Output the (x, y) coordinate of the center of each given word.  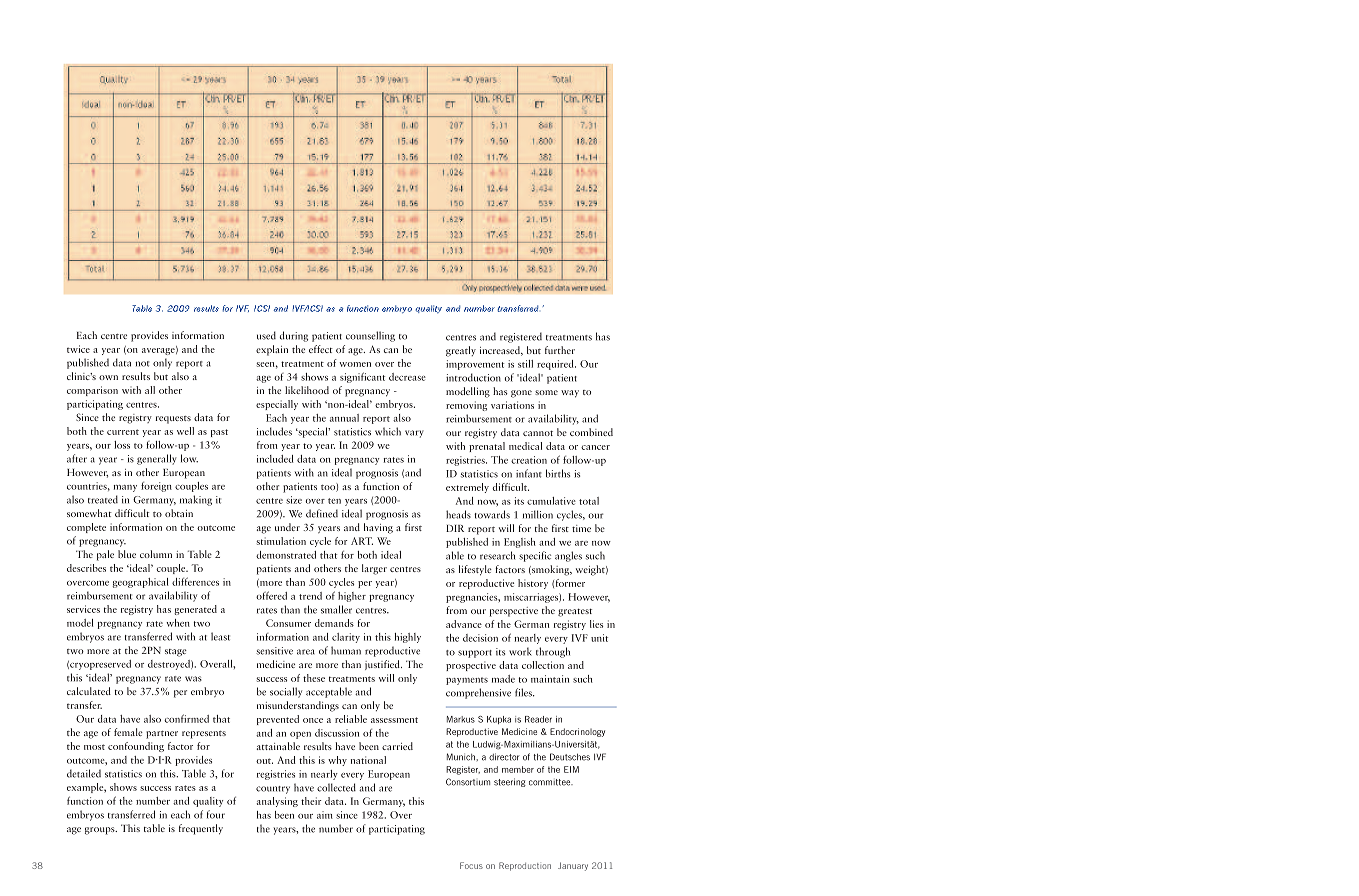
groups (101, 831)
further (560, 350)
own (108, 377)
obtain (179, 513)
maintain (550, 679)
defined (322, 513)
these (314, 678)
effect (321, 349)
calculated (89, 691)
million (538, 514)
